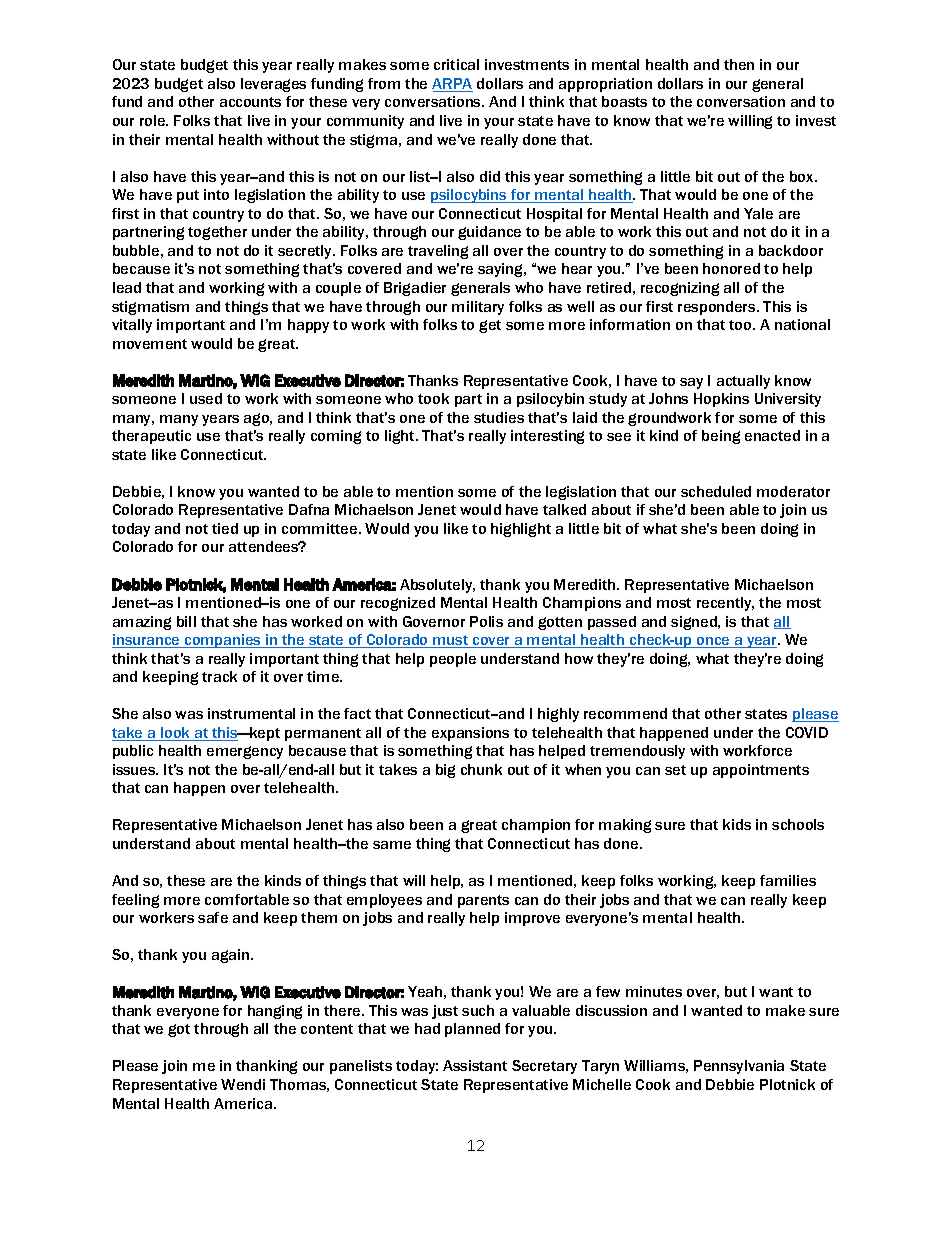 This screenshot has width=952, height=1233. What do you see at coordinates (739, 64) in the screenshot?
I see `then` at bounding box center [739, 64].
